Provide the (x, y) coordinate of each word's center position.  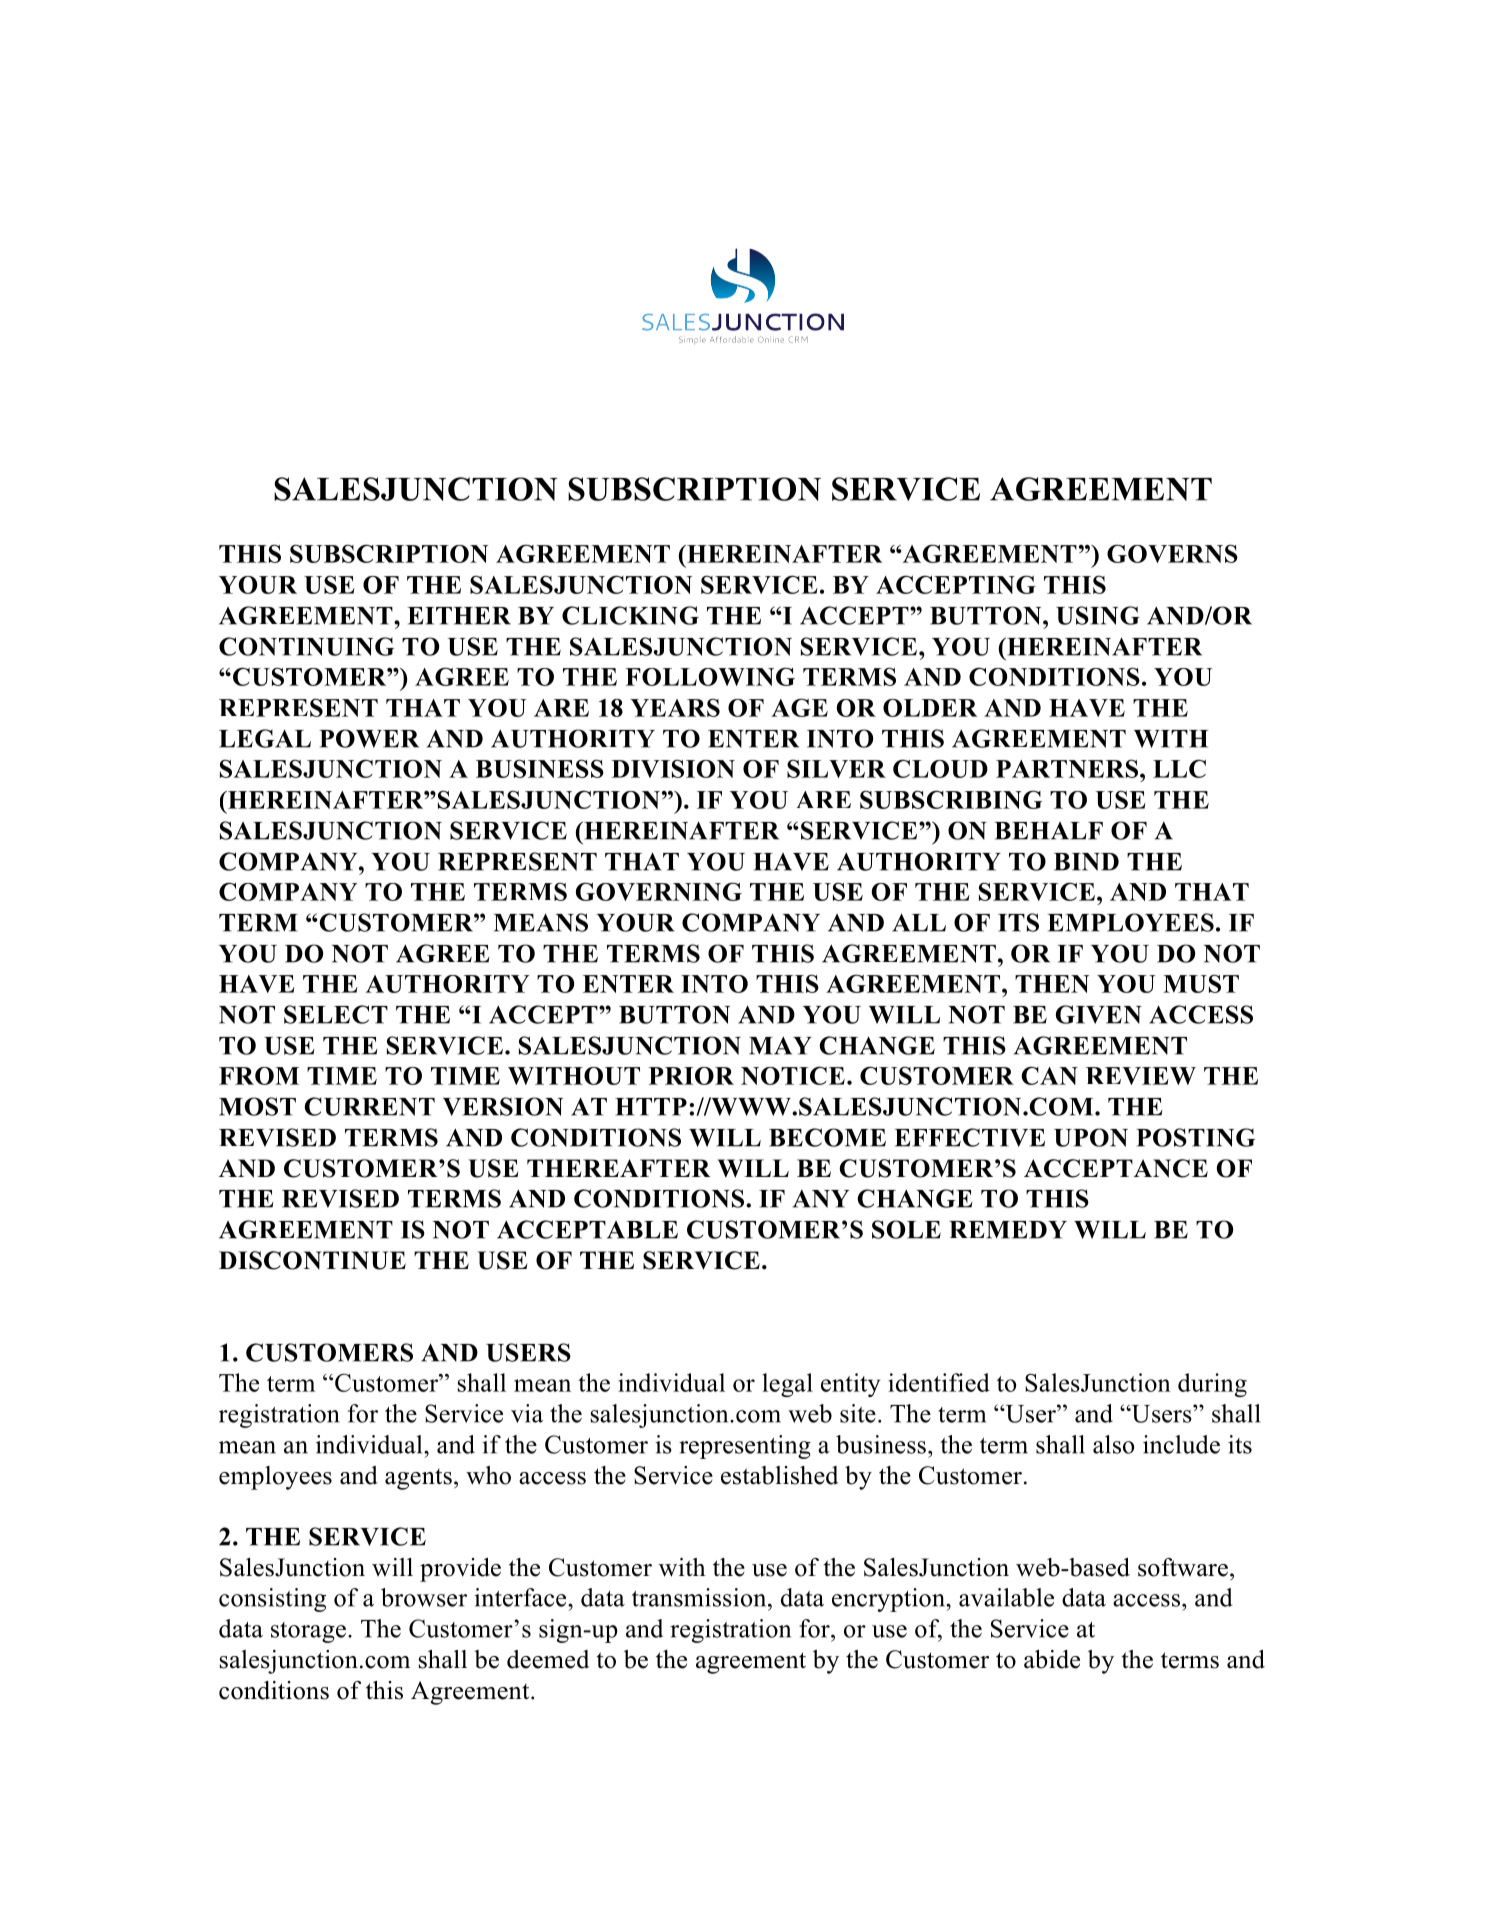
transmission (700, 1597)
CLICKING (630, 615)
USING (1098, 615)
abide (1052, 1659)
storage (308, 1632)
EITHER (459, 616)
